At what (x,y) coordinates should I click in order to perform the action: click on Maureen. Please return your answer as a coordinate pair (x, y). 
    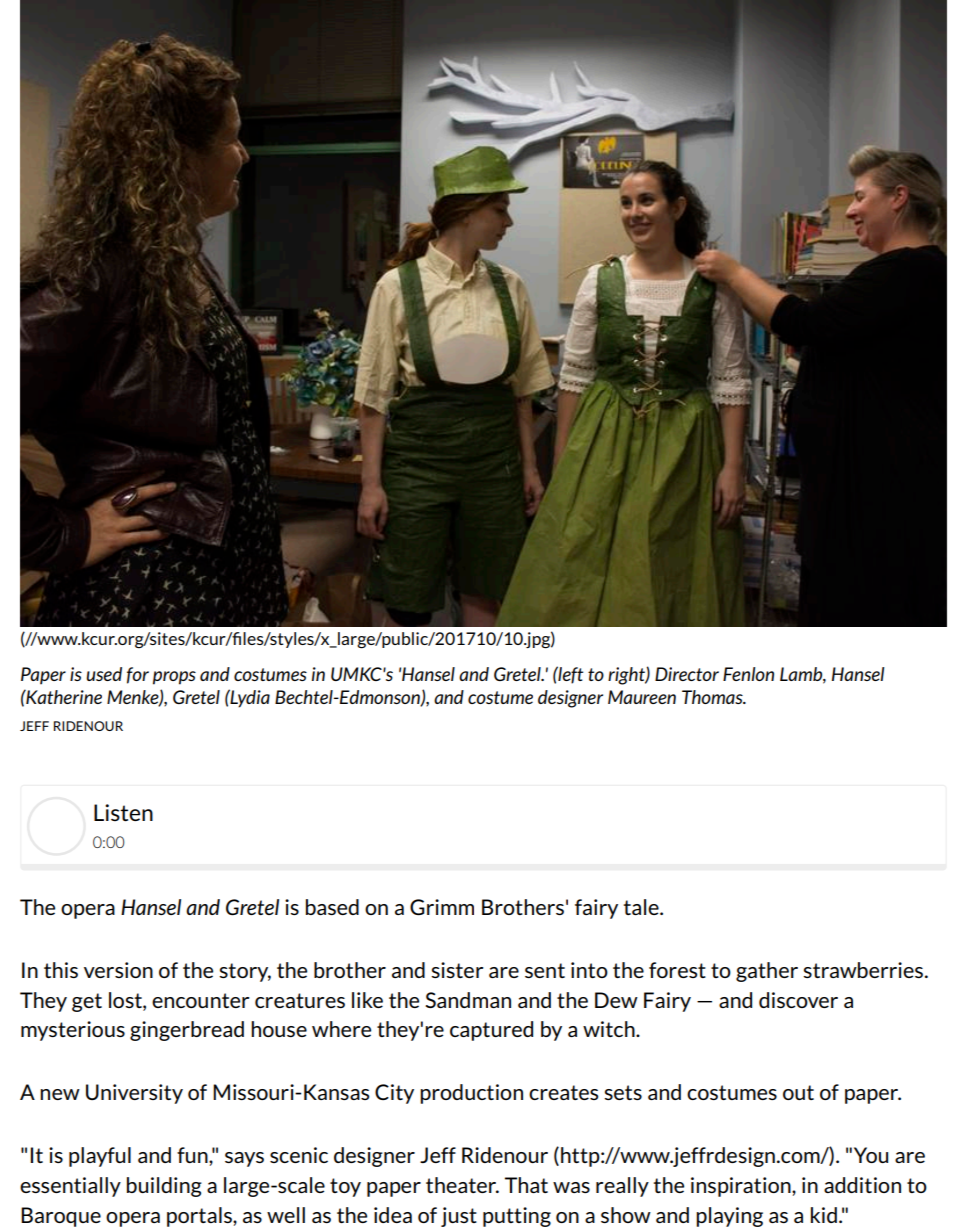
    Looking at the image, I should click on (642, 697).
